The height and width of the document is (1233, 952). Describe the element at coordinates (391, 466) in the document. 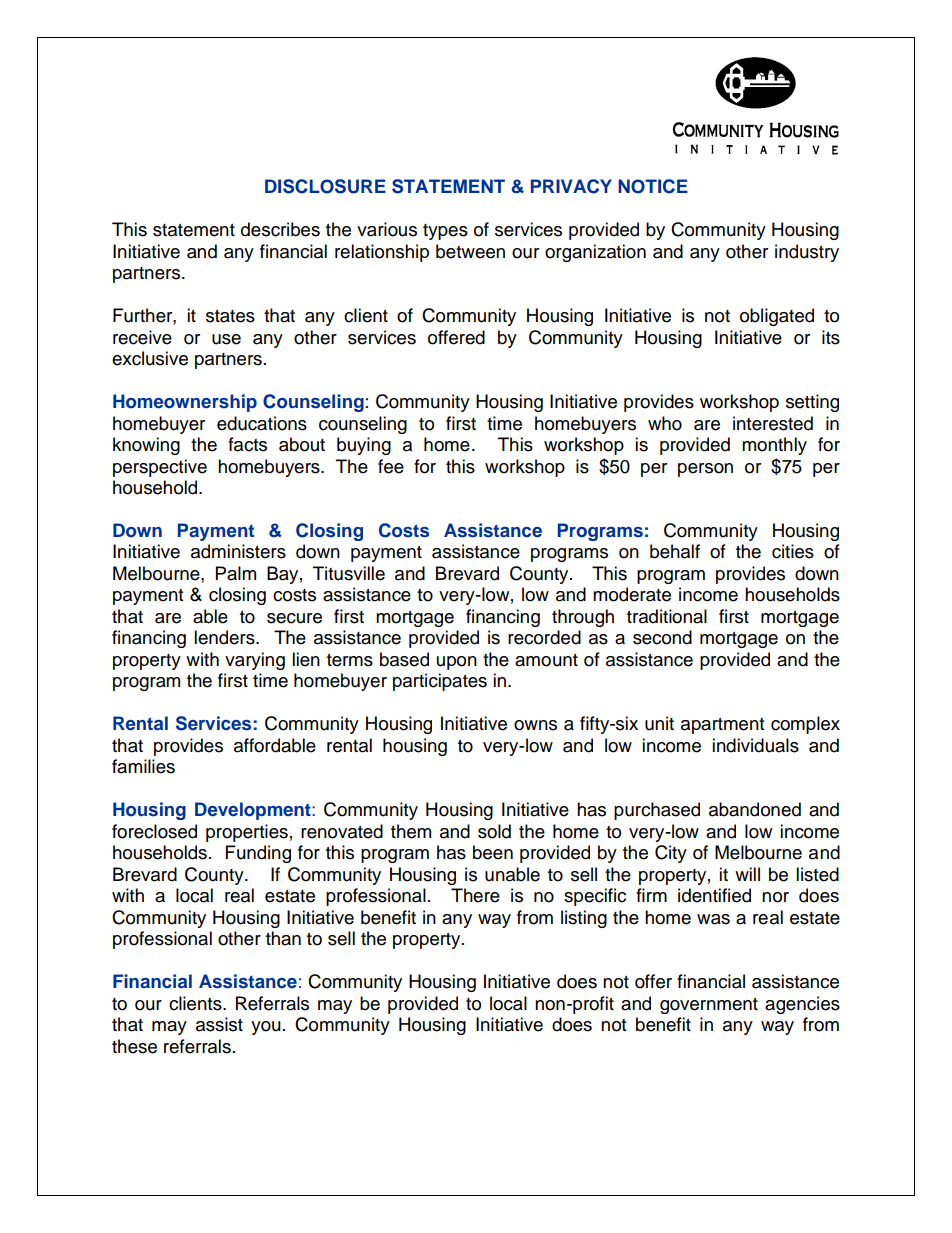

I see `fee` at that location.
